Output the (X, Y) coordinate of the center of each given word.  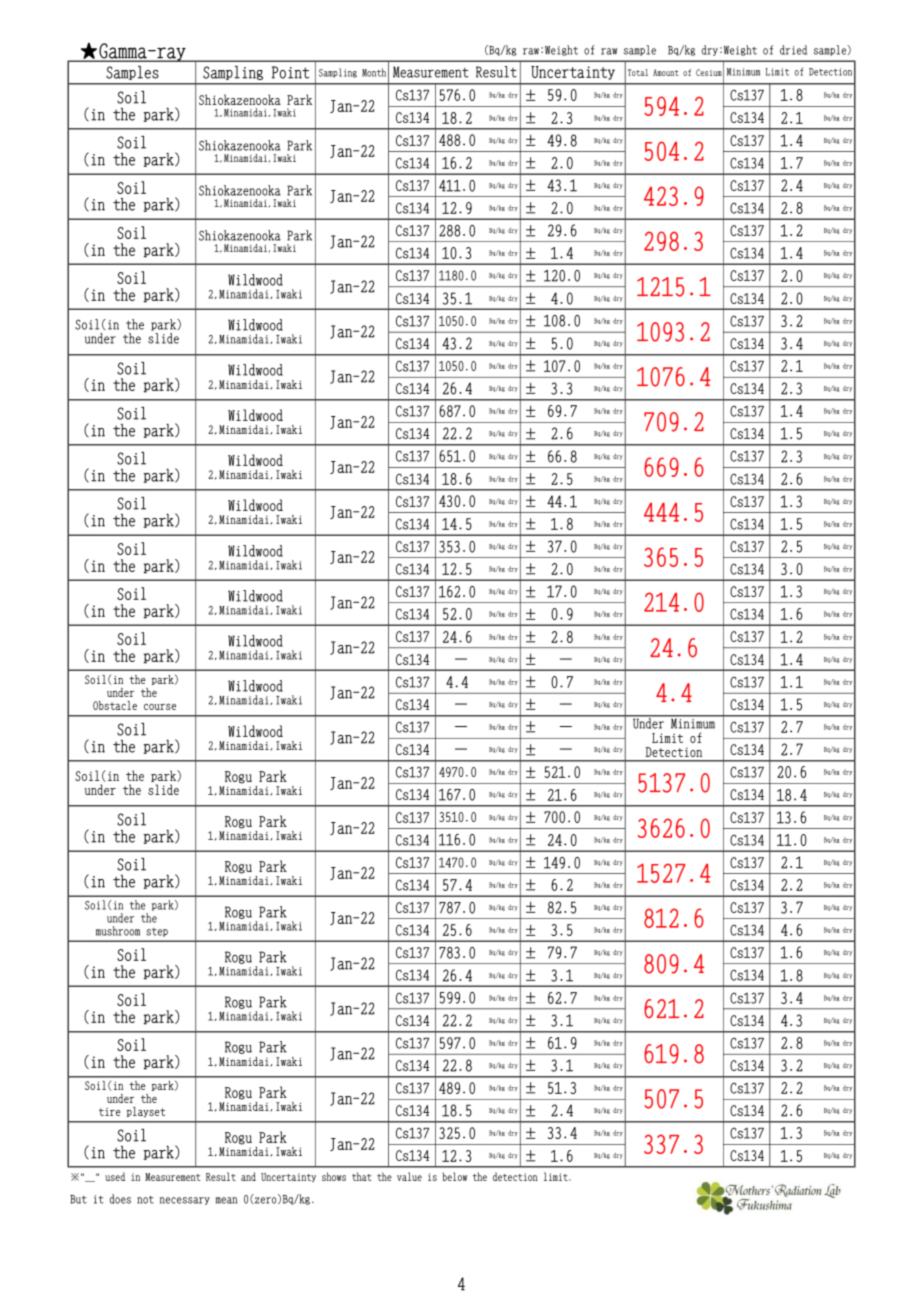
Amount (666, 72)
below (454, 1176)
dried (793, 50)
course (160, 707)
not (145, 1200)
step (157, 932)
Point (290, 72)
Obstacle (115, 705)
